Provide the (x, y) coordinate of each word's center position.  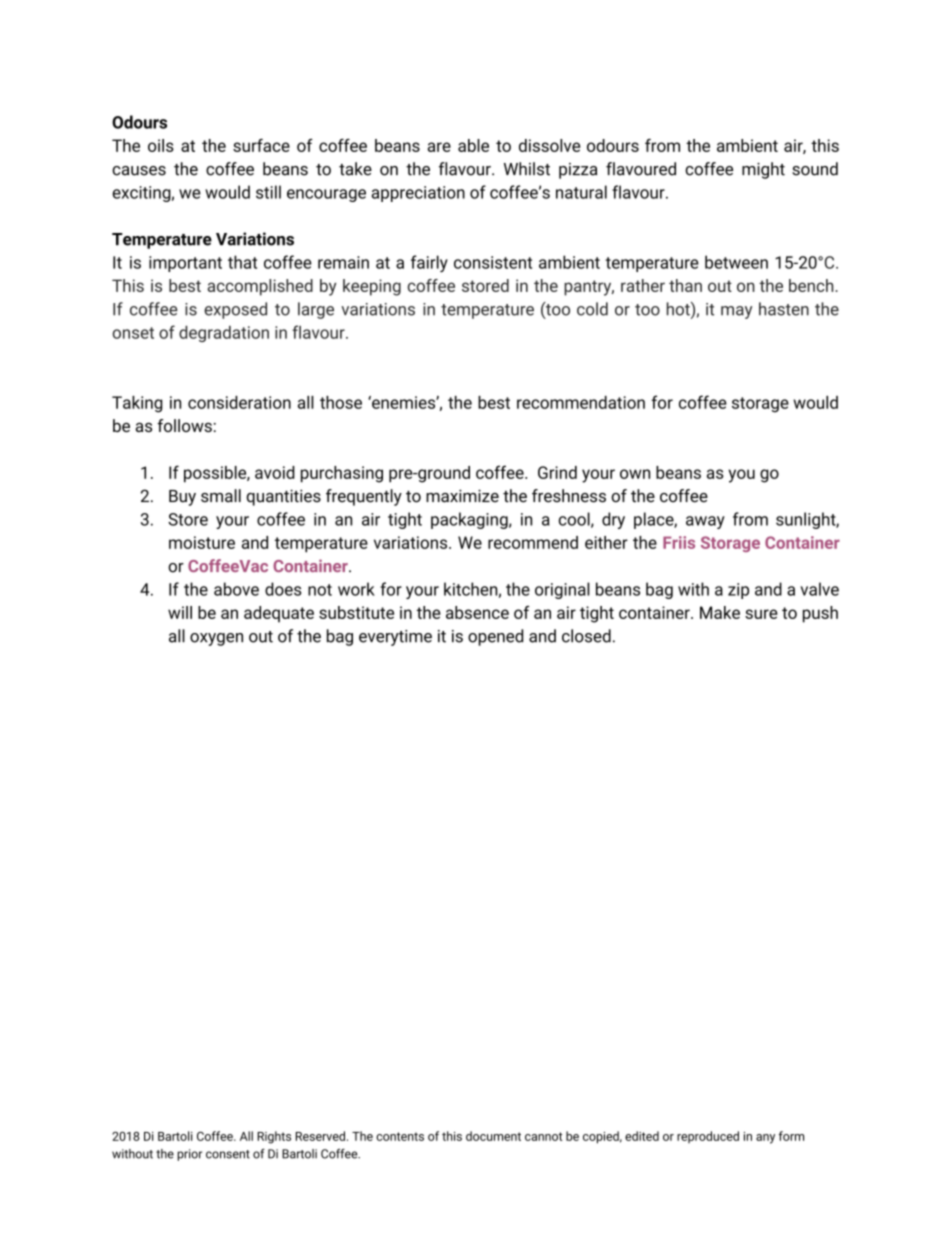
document (493, 1136)
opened (495, 637)
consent (228, 1154)
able (473, 145)
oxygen (216, 639)
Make (720, 612)
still (268, 192)
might (763, 170)
